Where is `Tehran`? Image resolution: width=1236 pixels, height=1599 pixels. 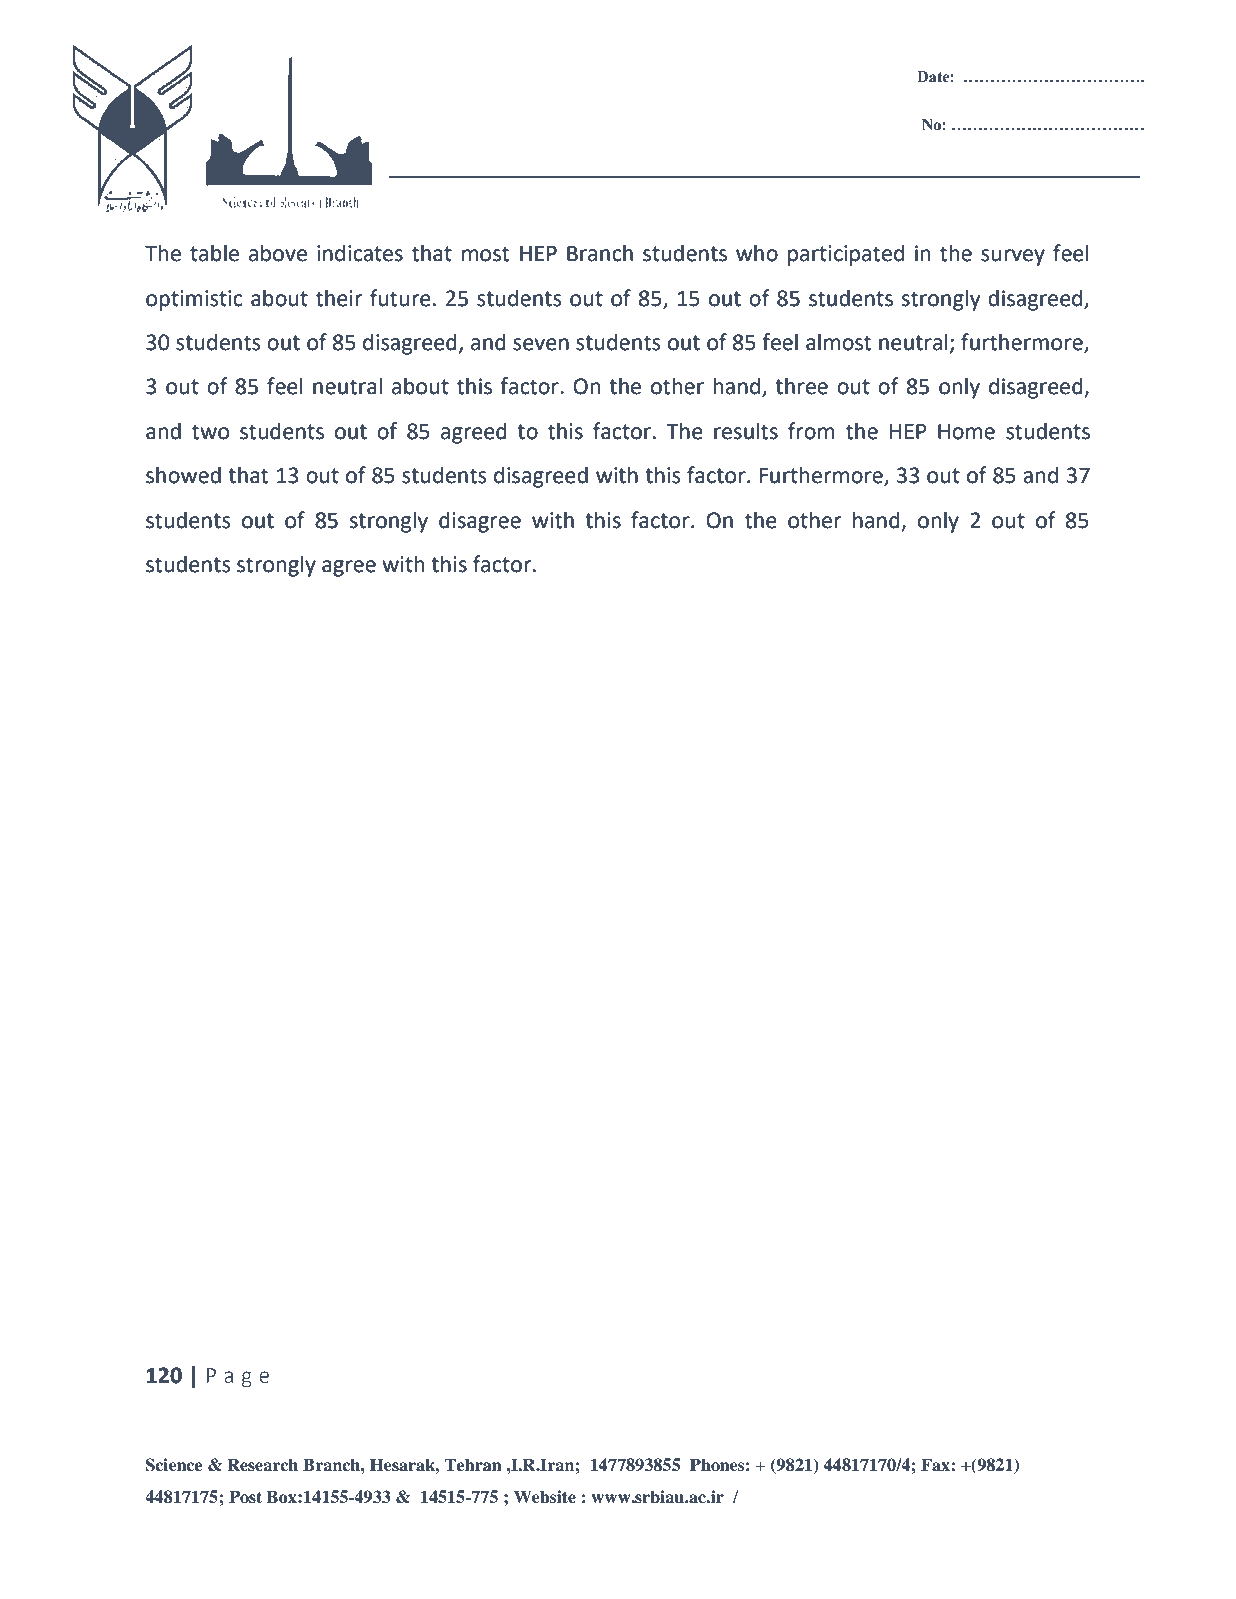 Tehran is located at coordinates (473, 1465).
